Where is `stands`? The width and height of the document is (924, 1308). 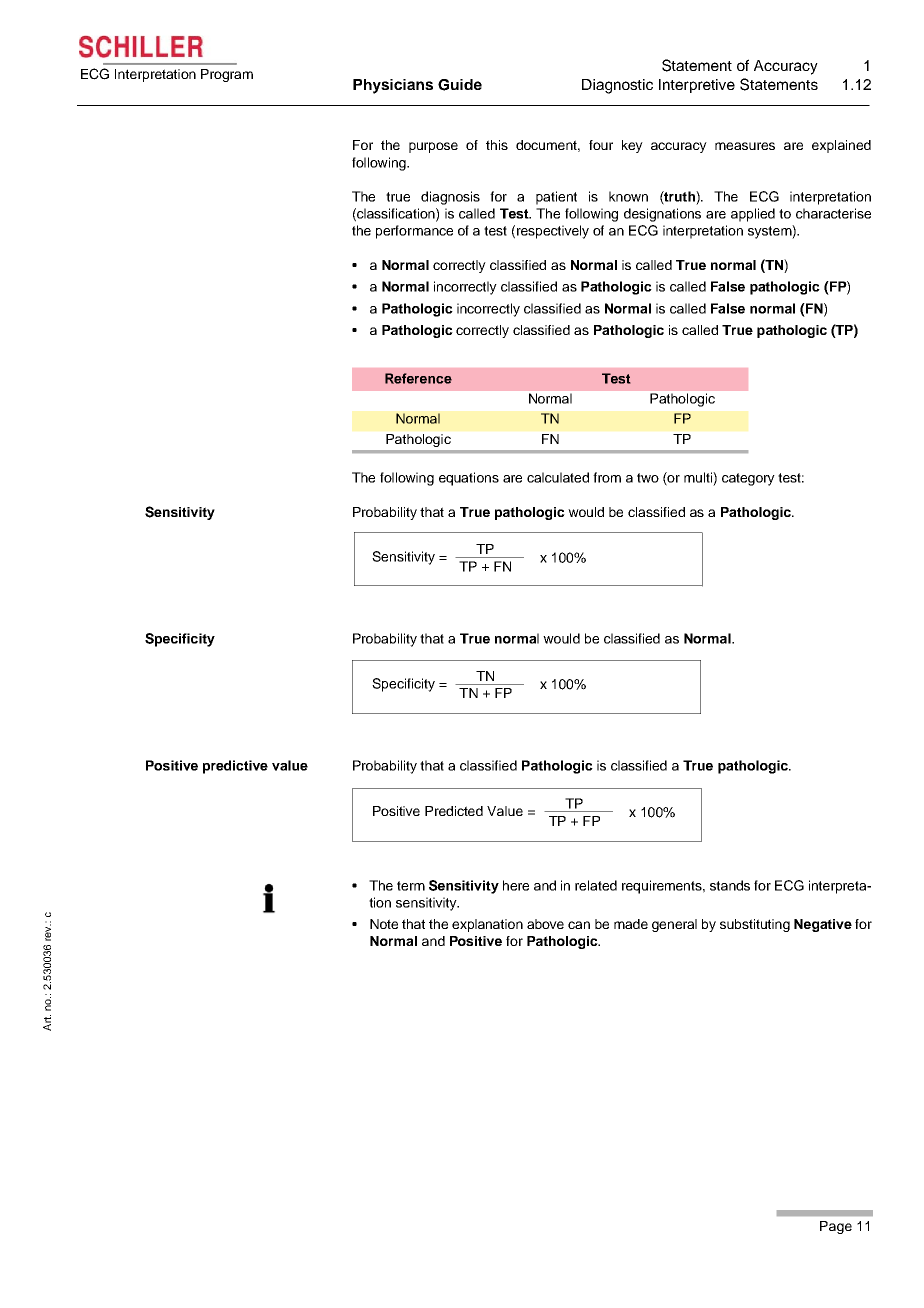
stands is located at coordinates (730, 885).
